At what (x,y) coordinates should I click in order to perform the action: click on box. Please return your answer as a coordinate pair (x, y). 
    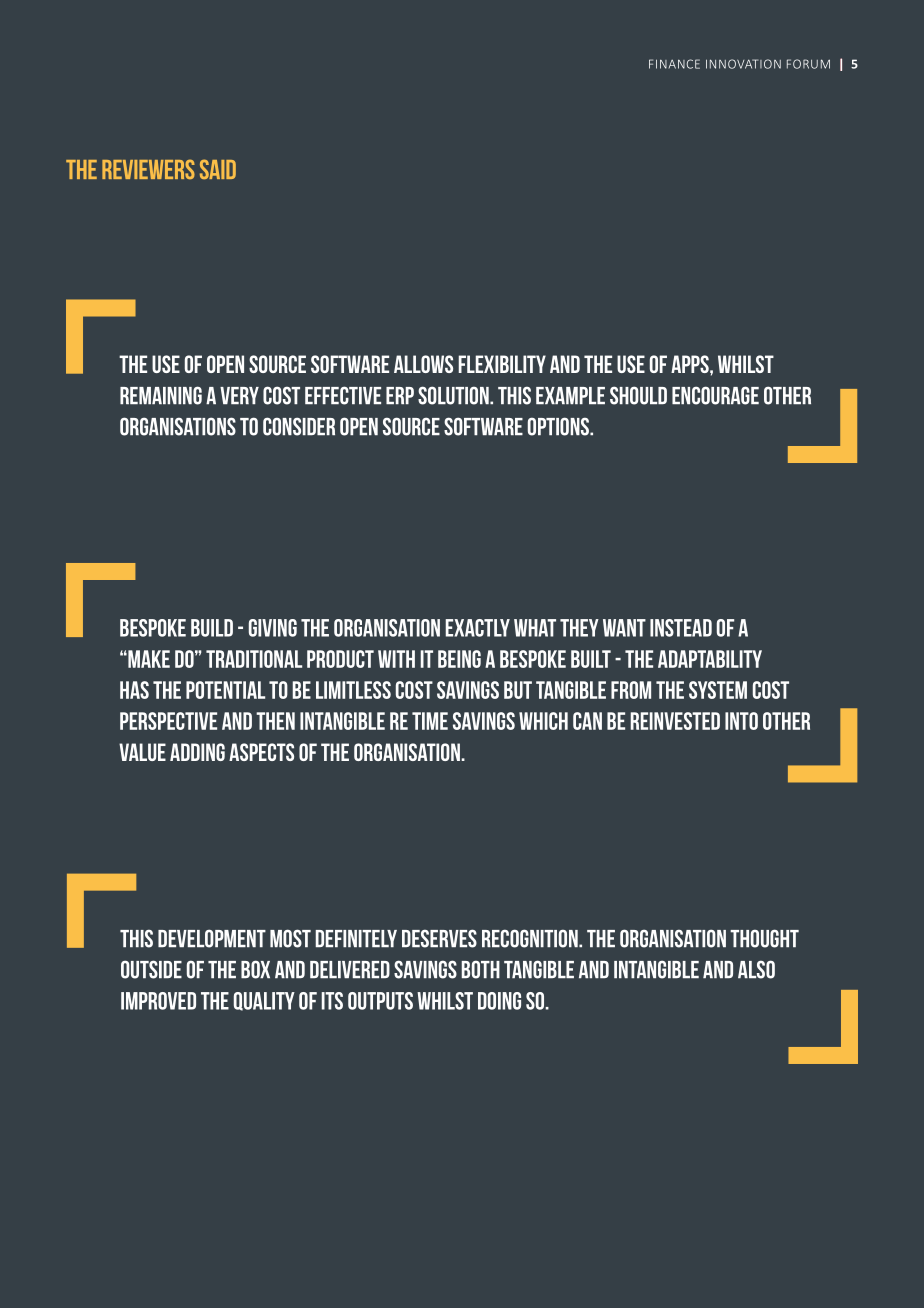
    Looking at the image, I should click on (255, 969).
